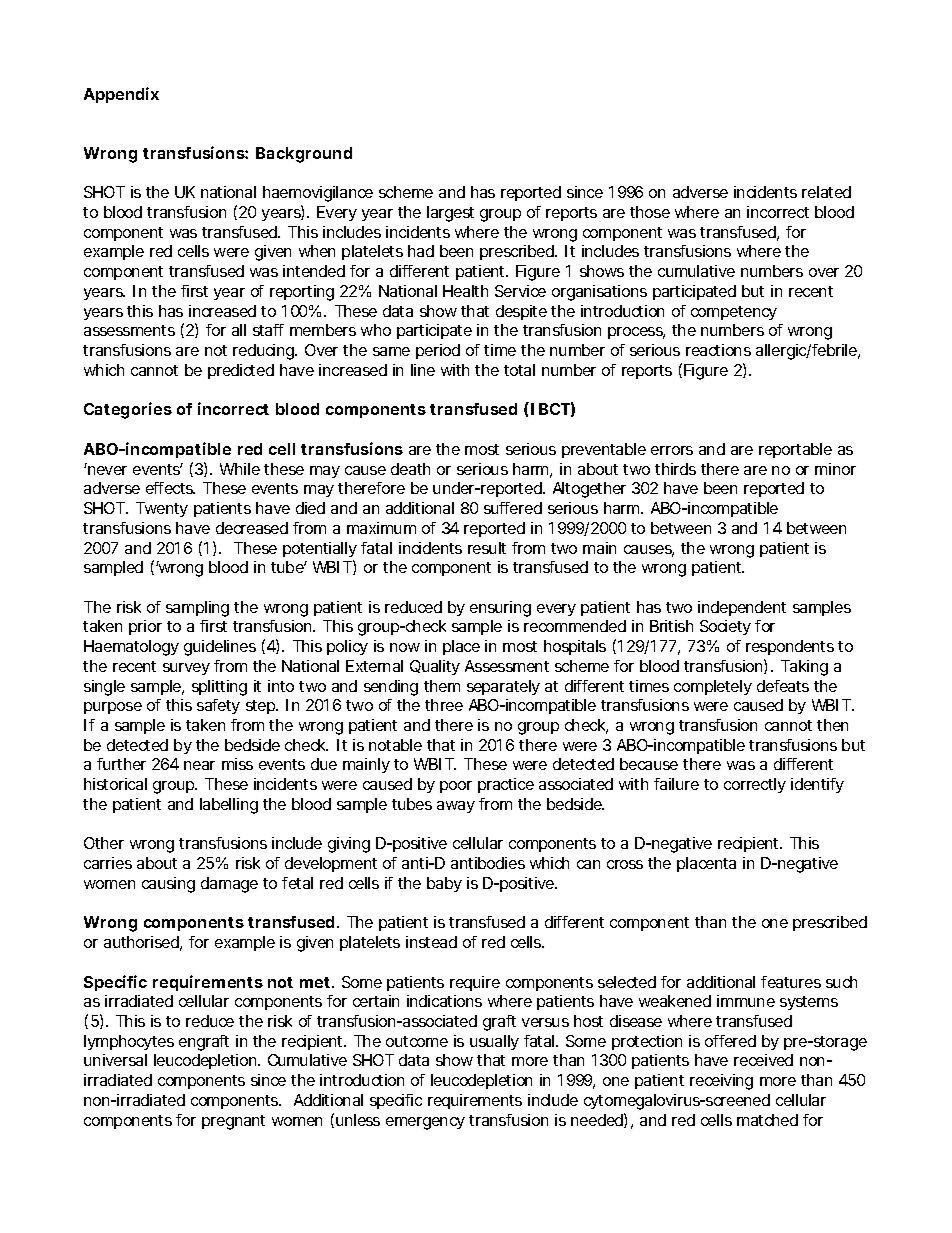 The image size is (952, 1233). Describe the element at coordinates (795, 450) in the page. I see `reportable` at that location.
